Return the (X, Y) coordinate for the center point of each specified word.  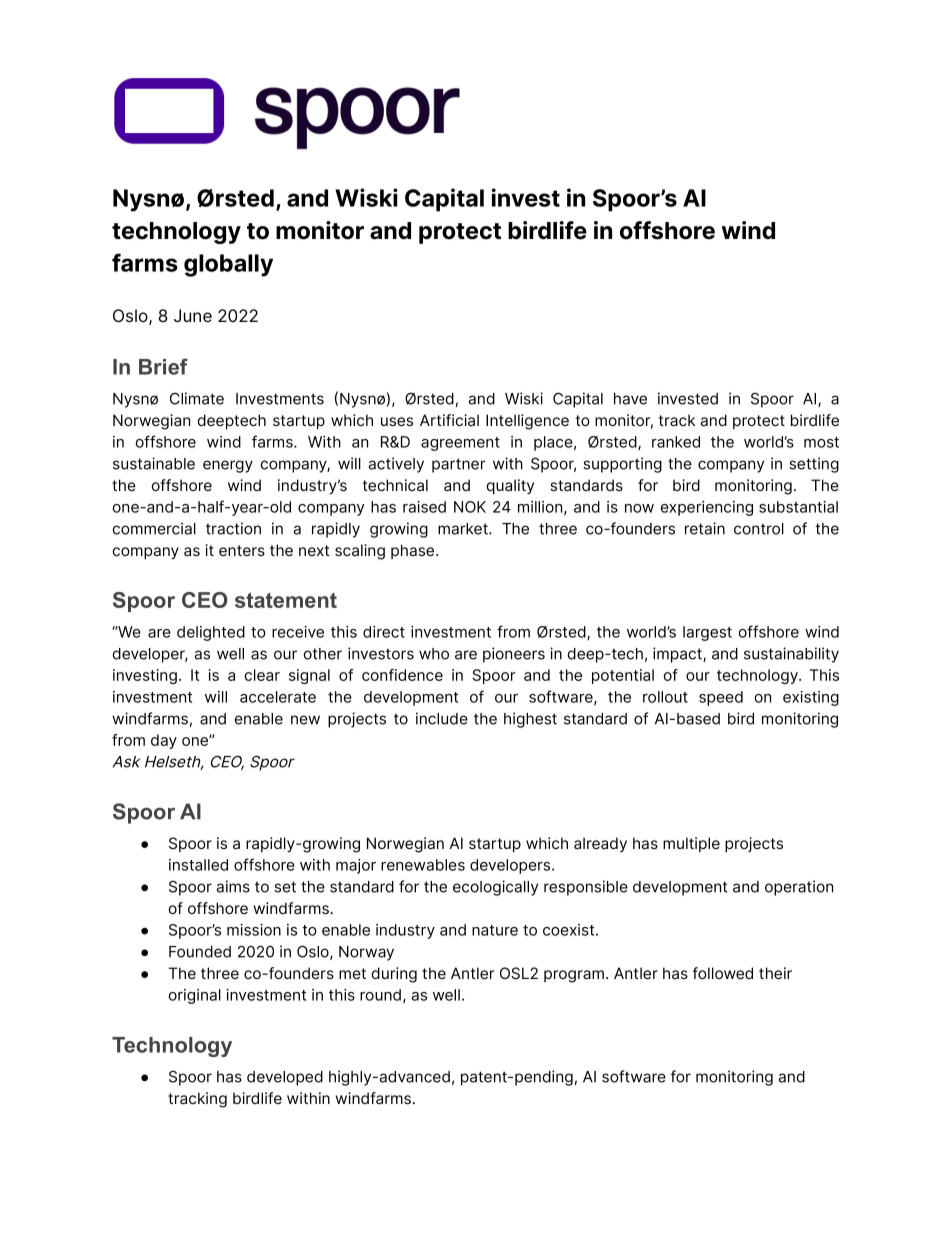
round (380, 995)
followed (723, 973)
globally (228, 265)
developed (285, 1078)
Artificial (449, 420)
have (630, 399)
